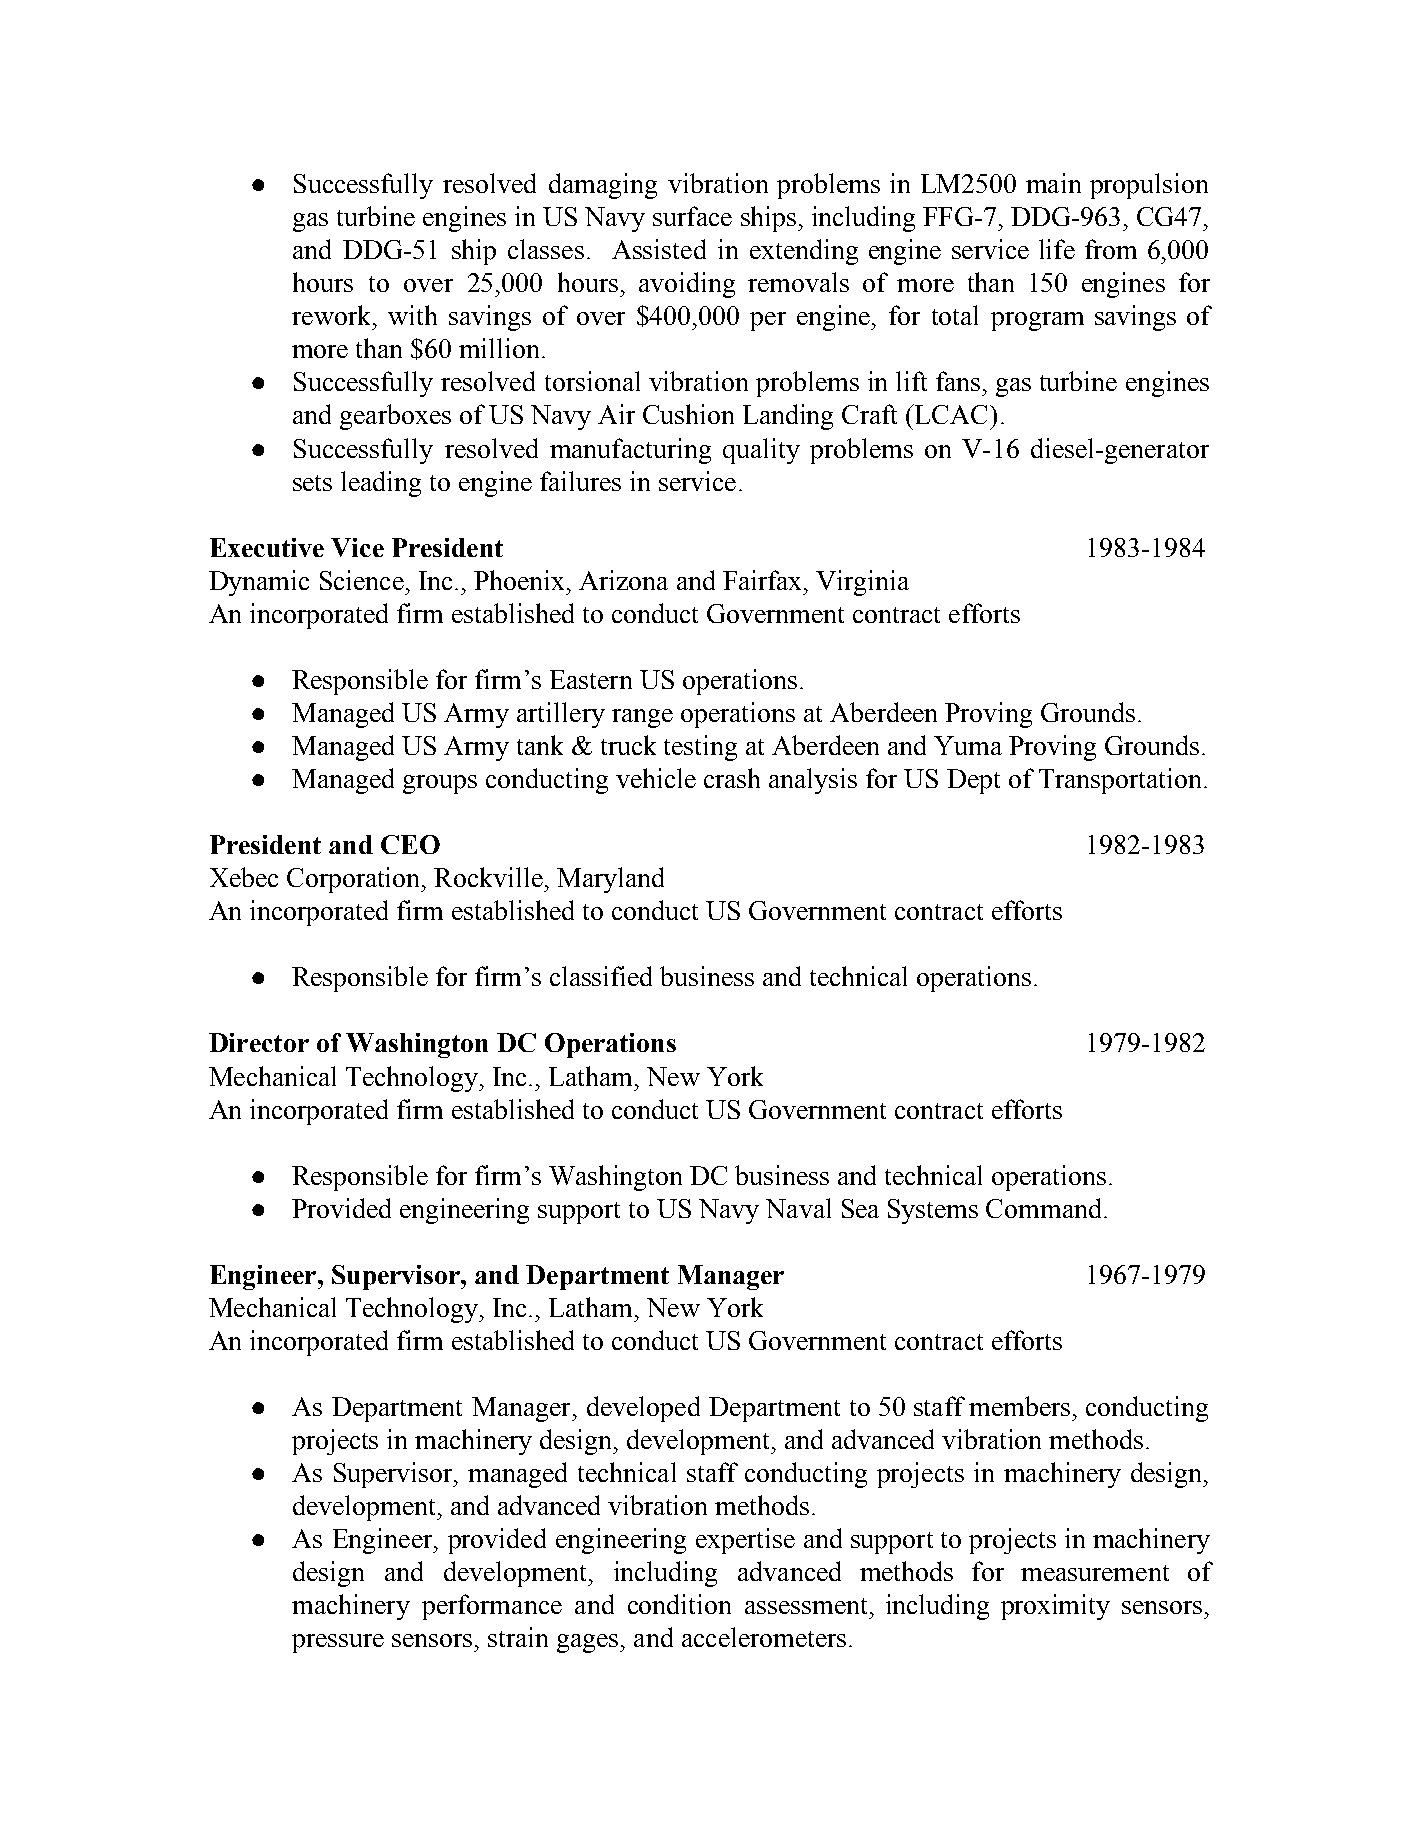 This page has width=1419, height=1837. Describe the element at coordinates (642, 718) in the page. I see `range` at that location.
